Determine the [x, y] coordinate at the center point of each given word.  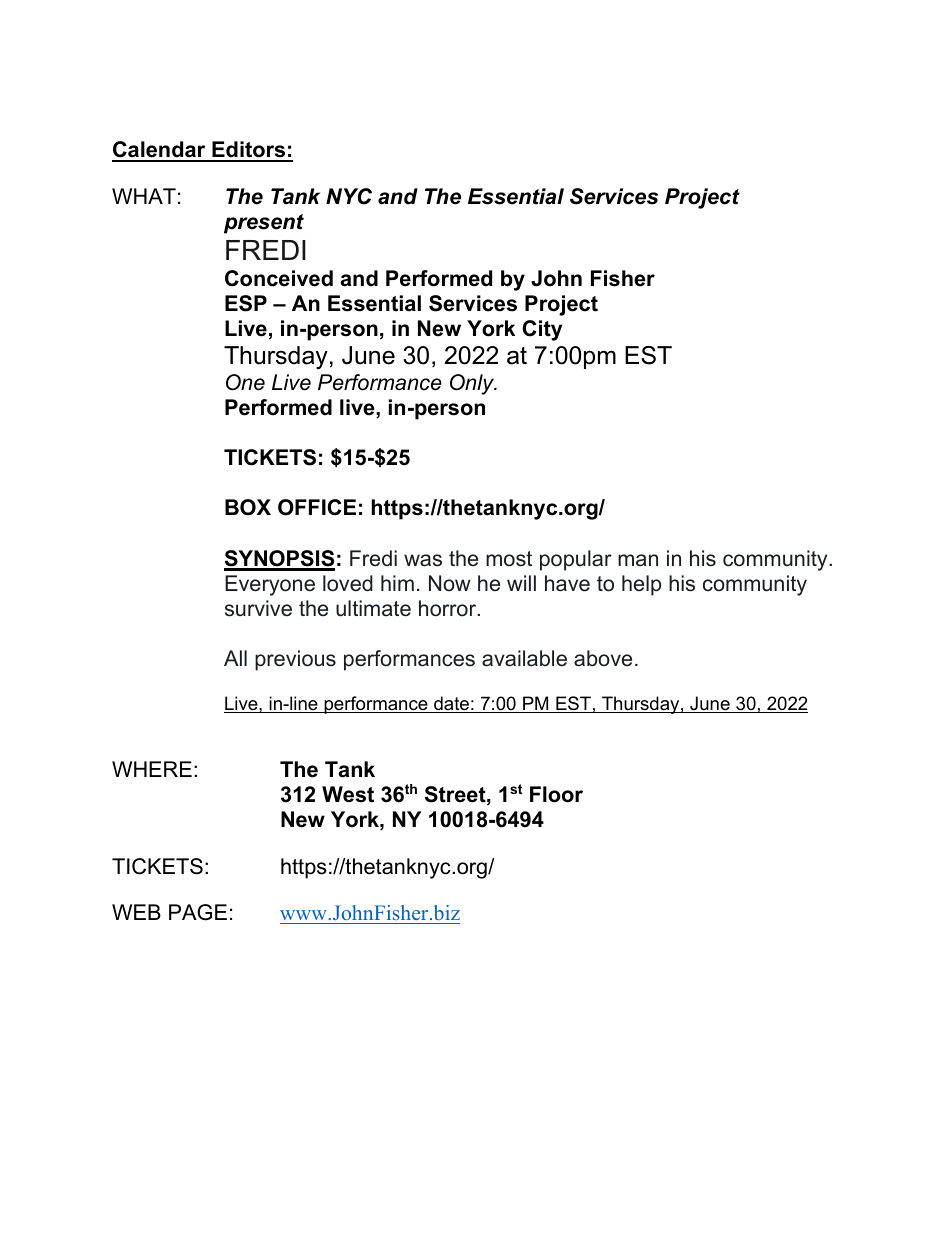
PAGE [198, 912]
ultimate [373, 608]
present [264, 224]
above [603, 658]
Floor [556, 794]
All [235, 658]
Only [473, 384]
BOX [248, 507]
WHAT [144, 196]
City [542, 330]
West [348, 794]
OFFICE [317, 507]
